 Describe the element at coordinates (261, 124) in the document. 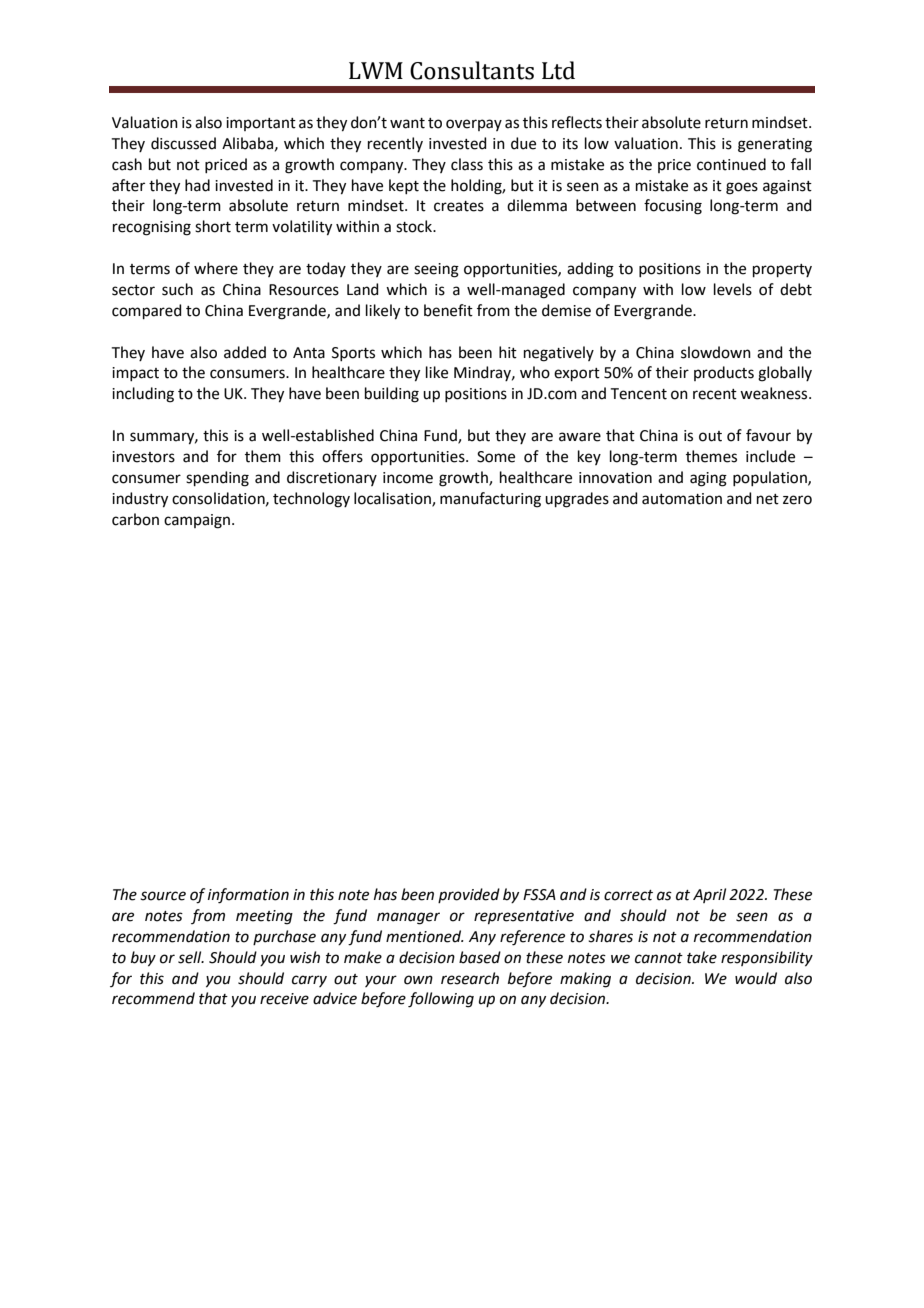

I see `important` at that location.
